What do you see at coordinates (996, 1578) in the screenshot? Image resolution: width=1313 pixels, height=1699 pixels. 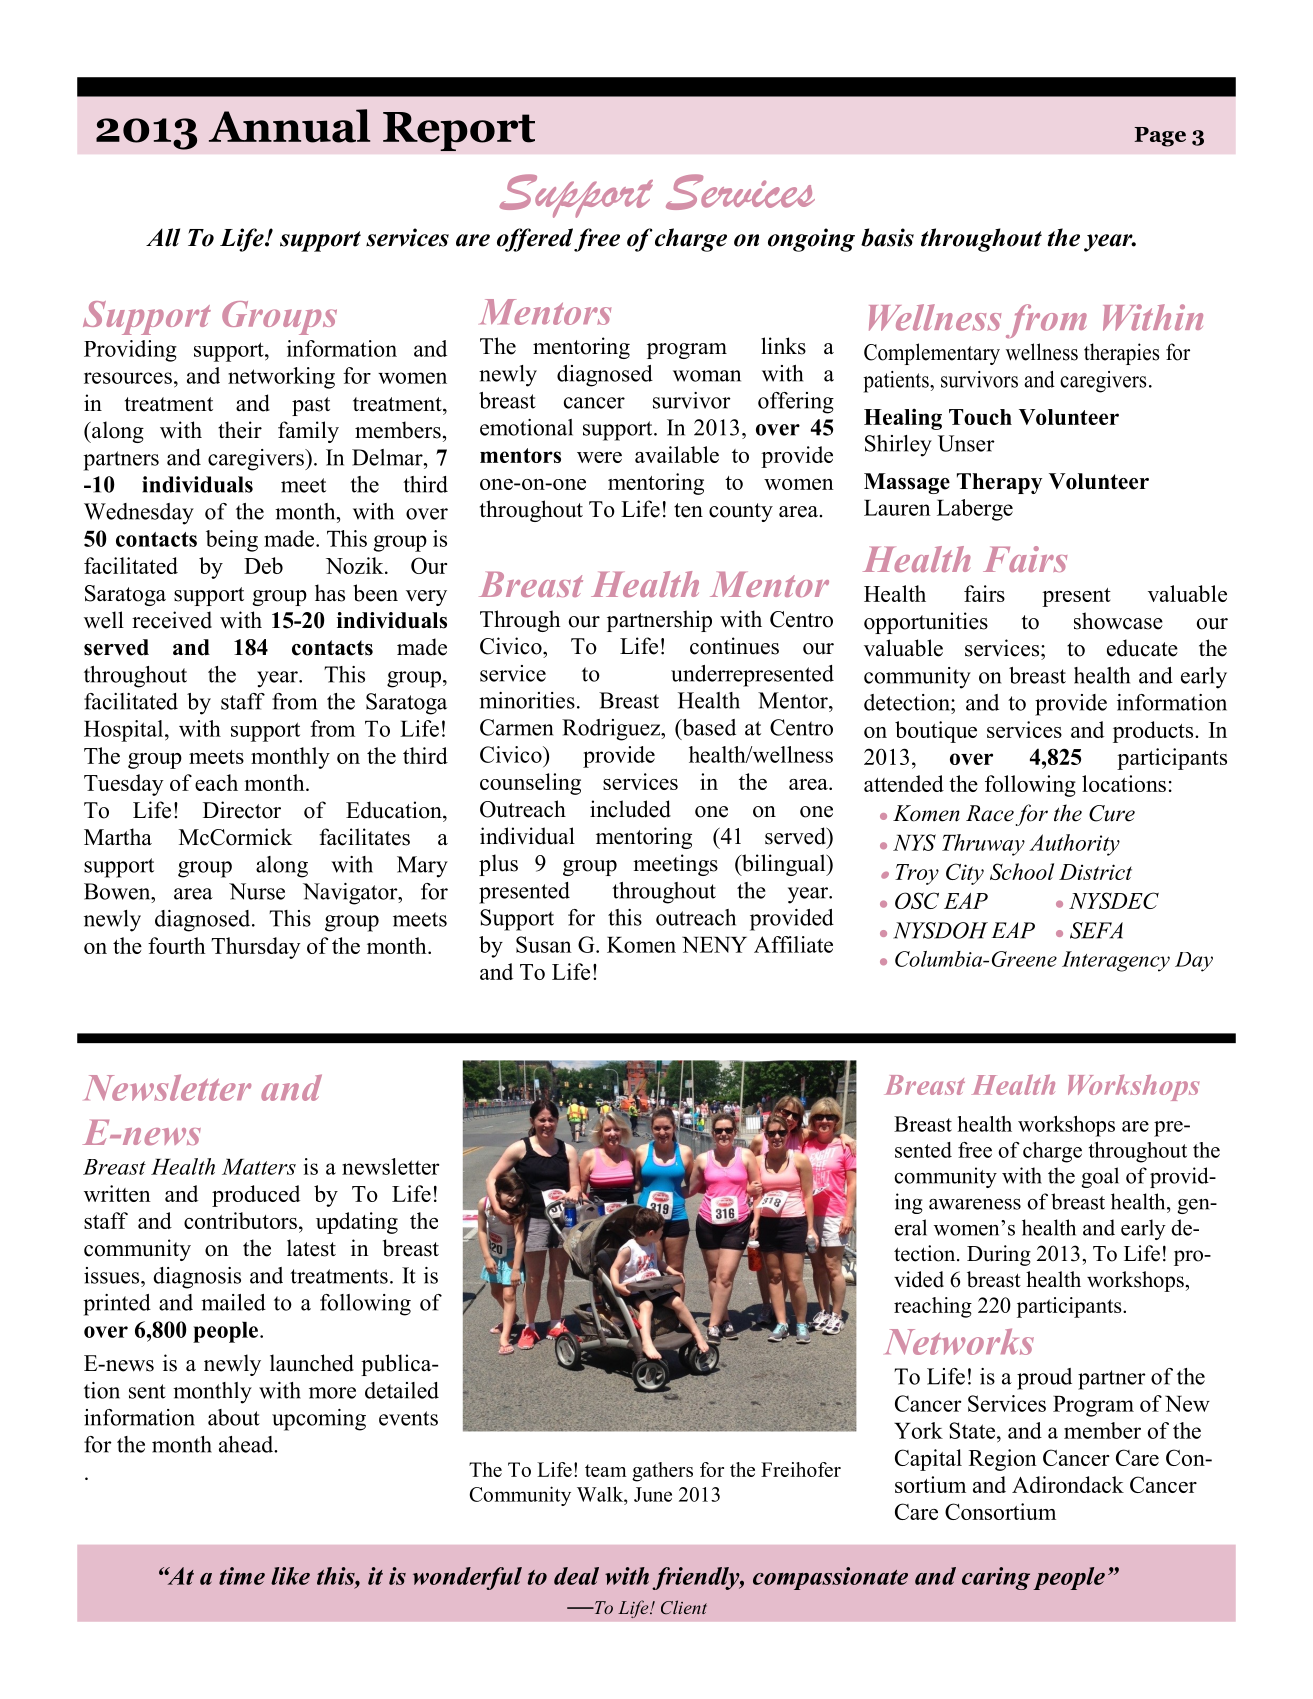 I see `caring` at bounding box center [996, 1578].
